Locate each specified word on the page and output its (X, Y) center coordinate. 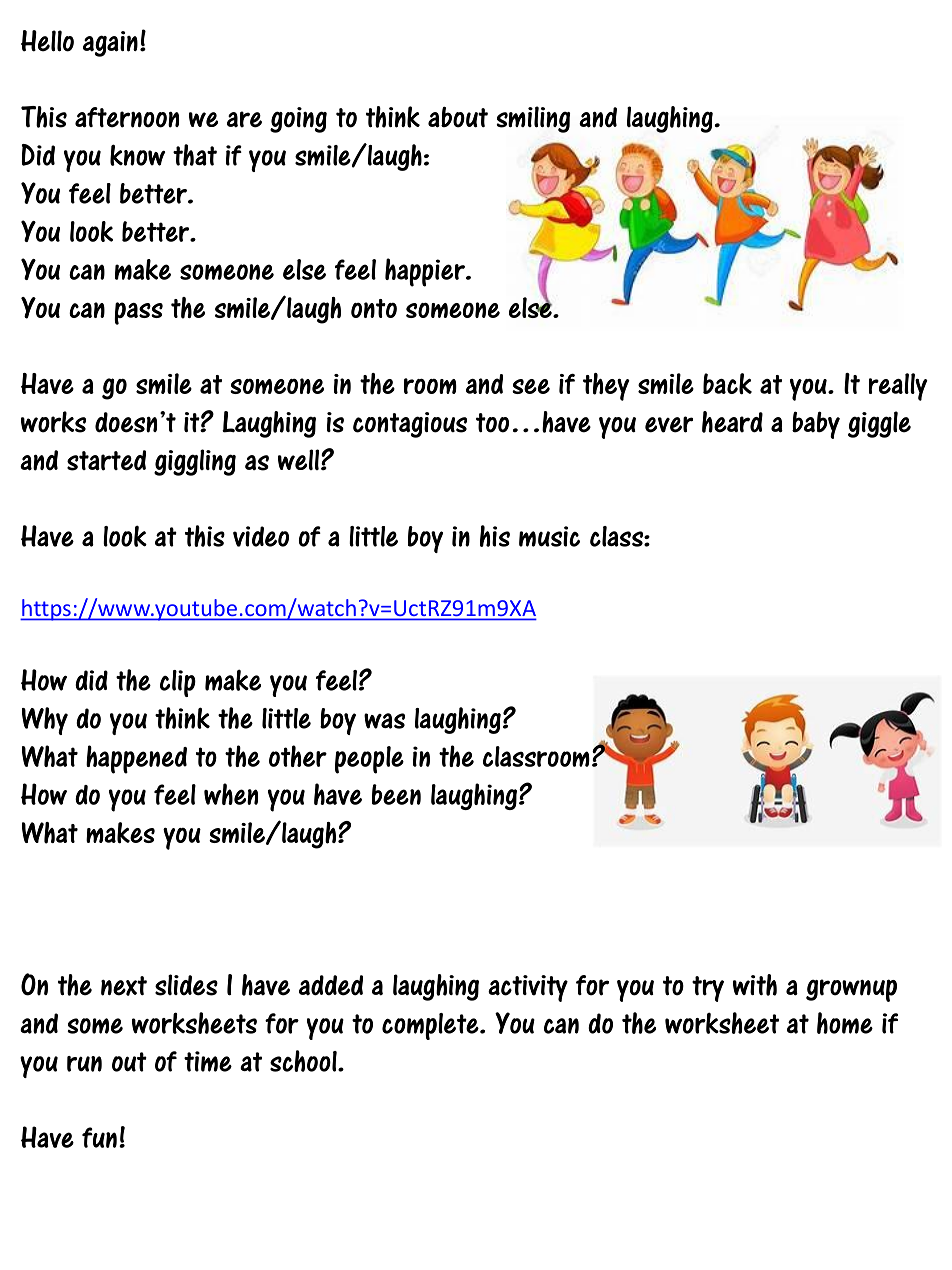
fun (99, 1137)
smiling (533, 119)
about (458, 117)
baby (816, 425)
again (110, 44)
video (261, 536)
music (549, 536)
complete (431, 1026)
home (845, 1023)
